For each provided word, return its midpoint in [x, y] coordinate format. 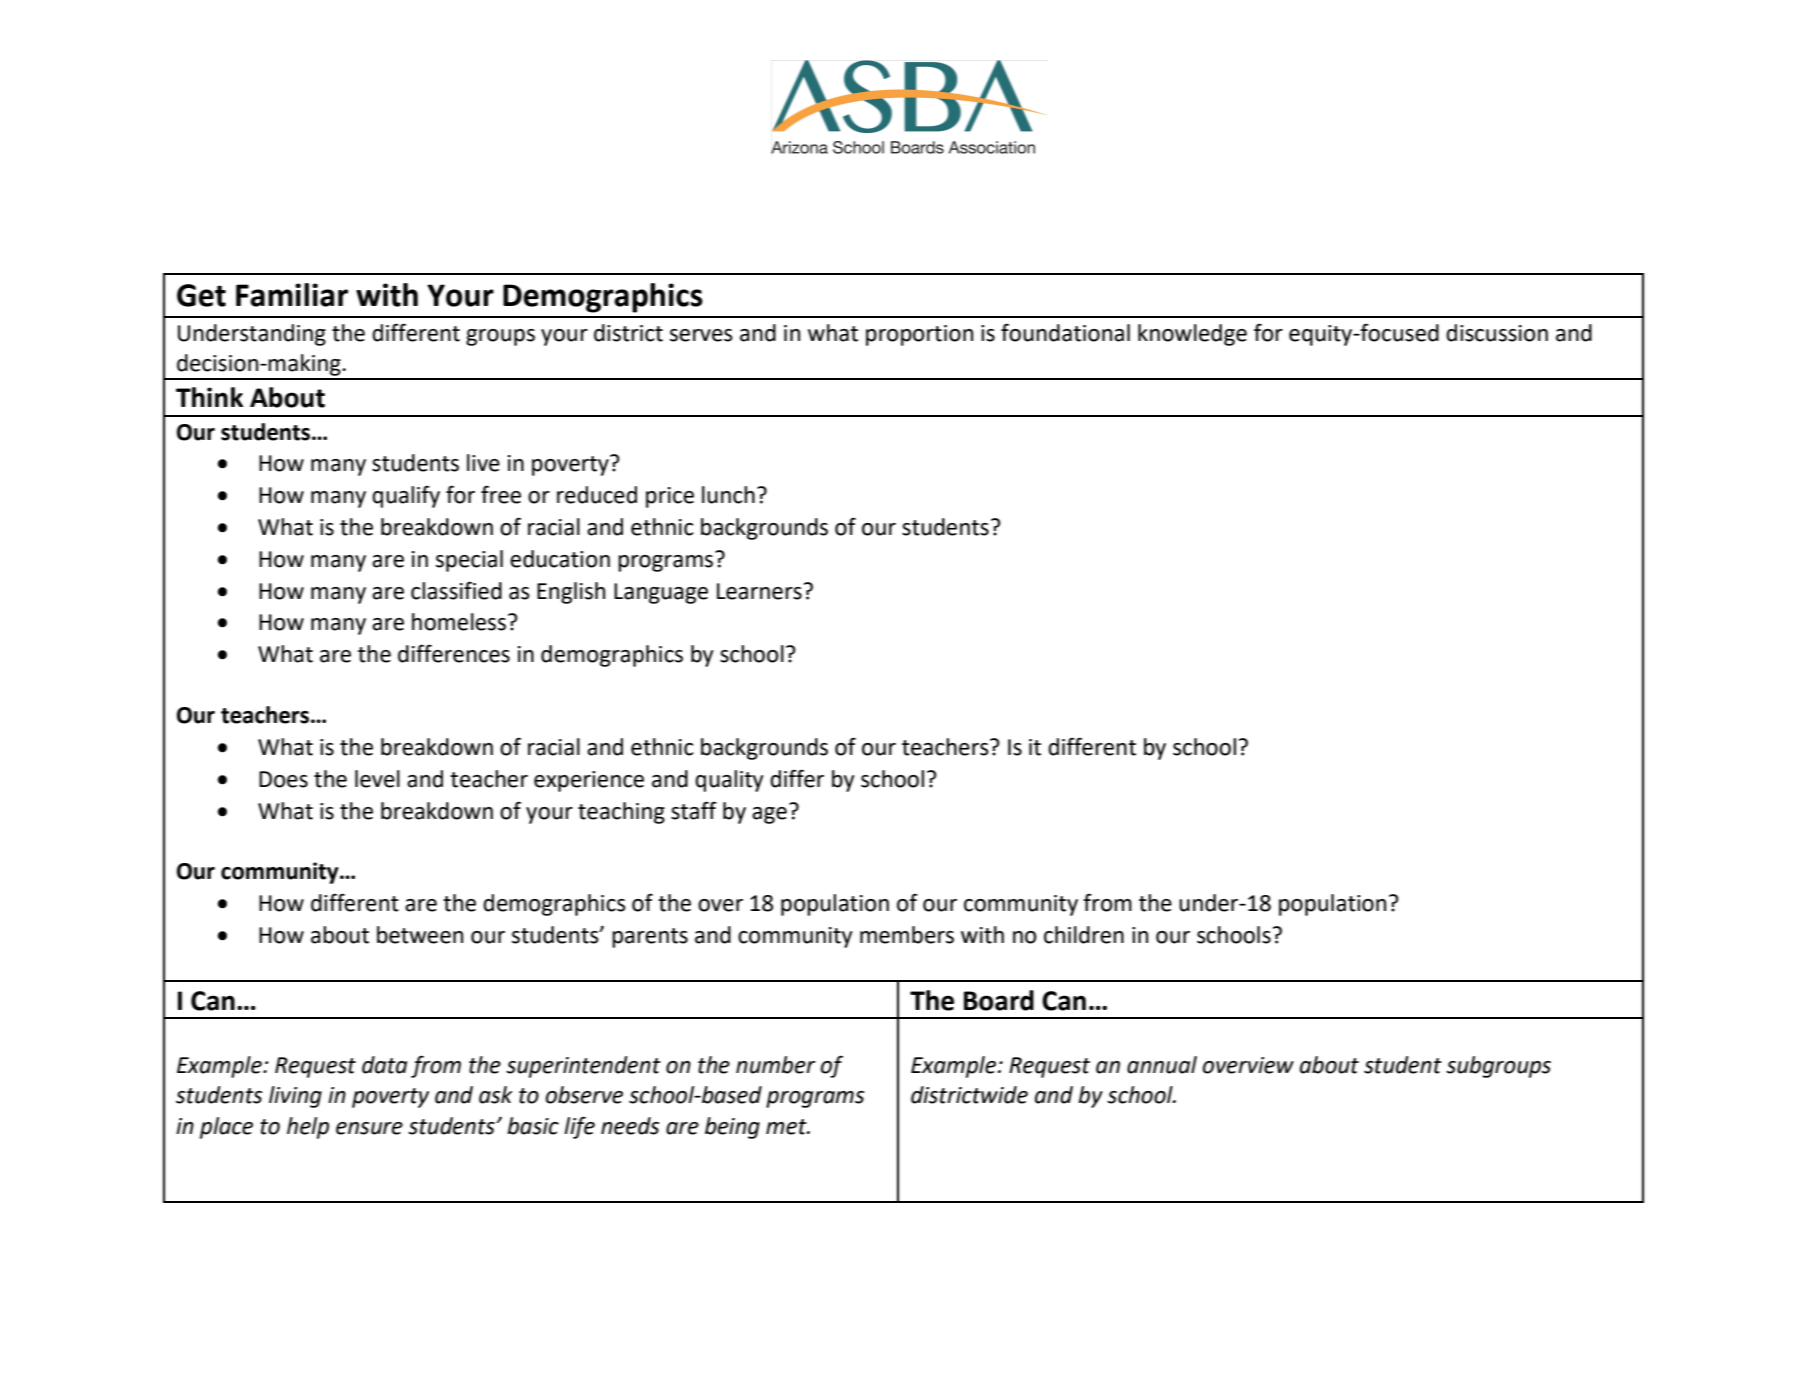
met [787, 1127]
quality [729, 781]
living [295, 1097]
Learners [759, 591]
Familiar [292, 295]
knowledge [1192, 335]
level [377, 779]
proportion [919, 335]
